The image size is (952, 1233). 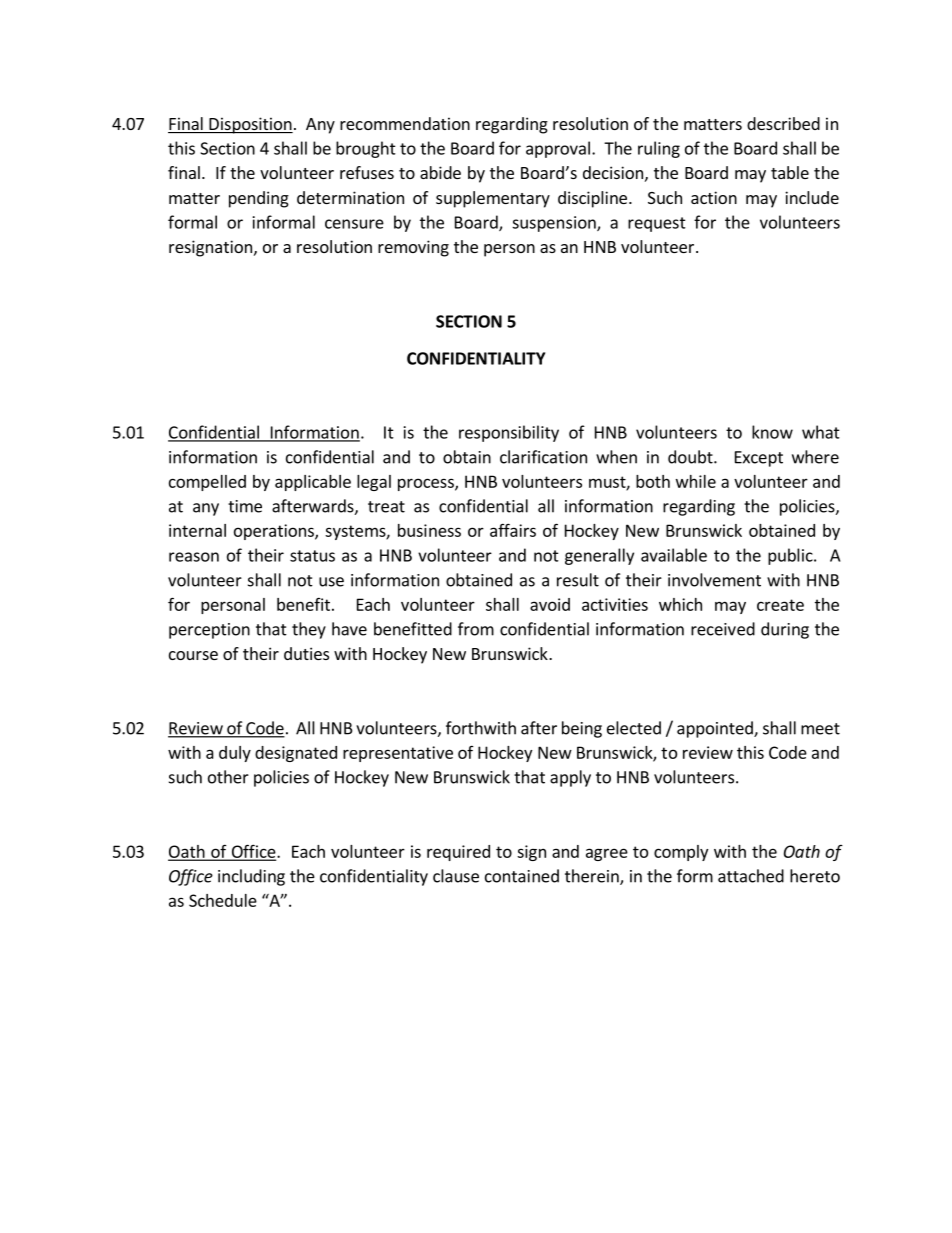 I want to click on affairs, so click(x=513, y=530).
